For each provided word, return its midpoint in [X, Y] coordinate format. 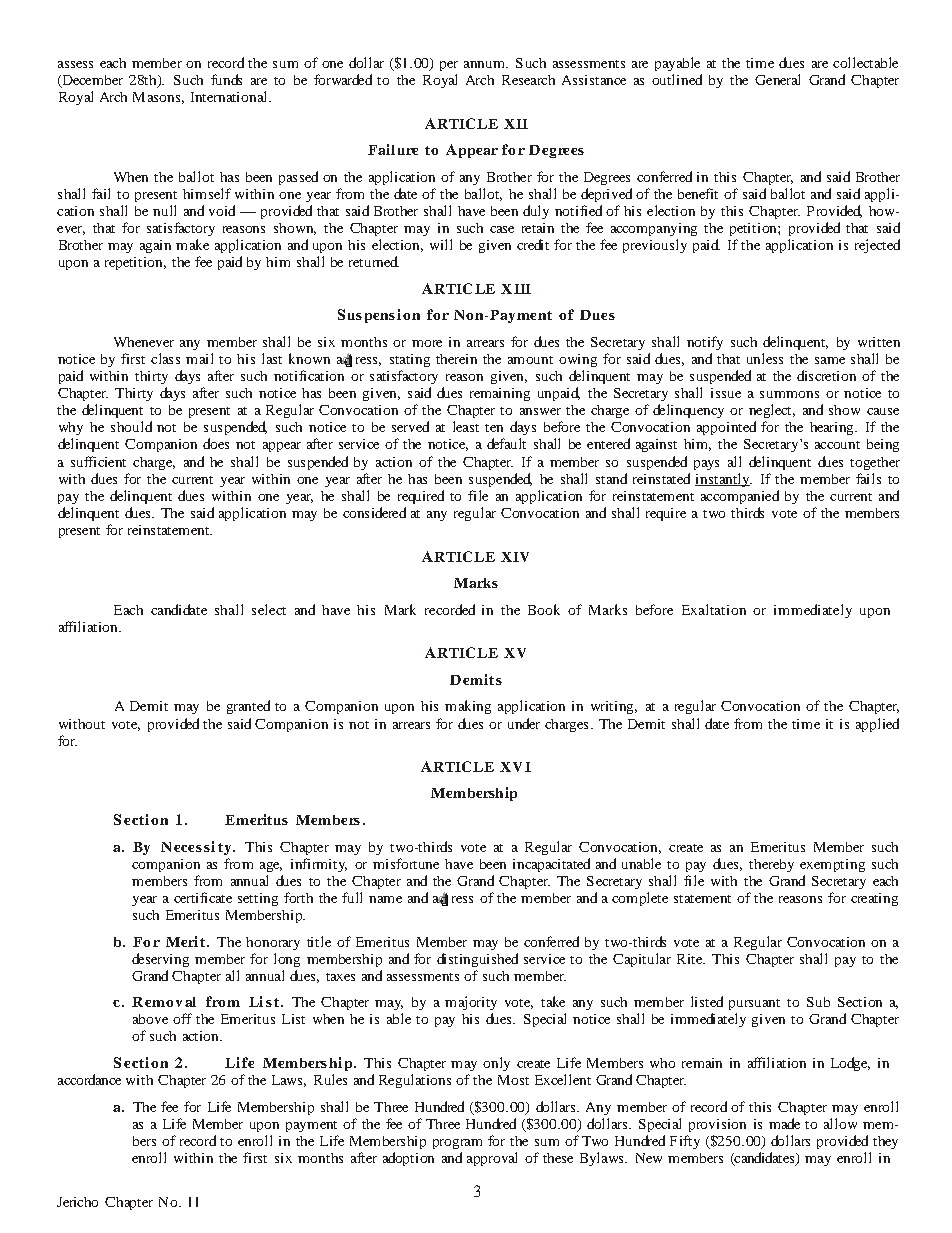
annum [485, 64]
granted [248, 707]
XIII [516, 289]
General [777, 79]
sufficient [98, 461]
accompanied [740, 497]
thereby [771, 865]
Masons [156, 97]
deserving [160, 960]
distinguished [477, 960]
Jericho [77, 1202]
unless [765, 358]
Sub [818, 1002]
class [165, 358]
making [468, 707]
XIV [515, 557]
